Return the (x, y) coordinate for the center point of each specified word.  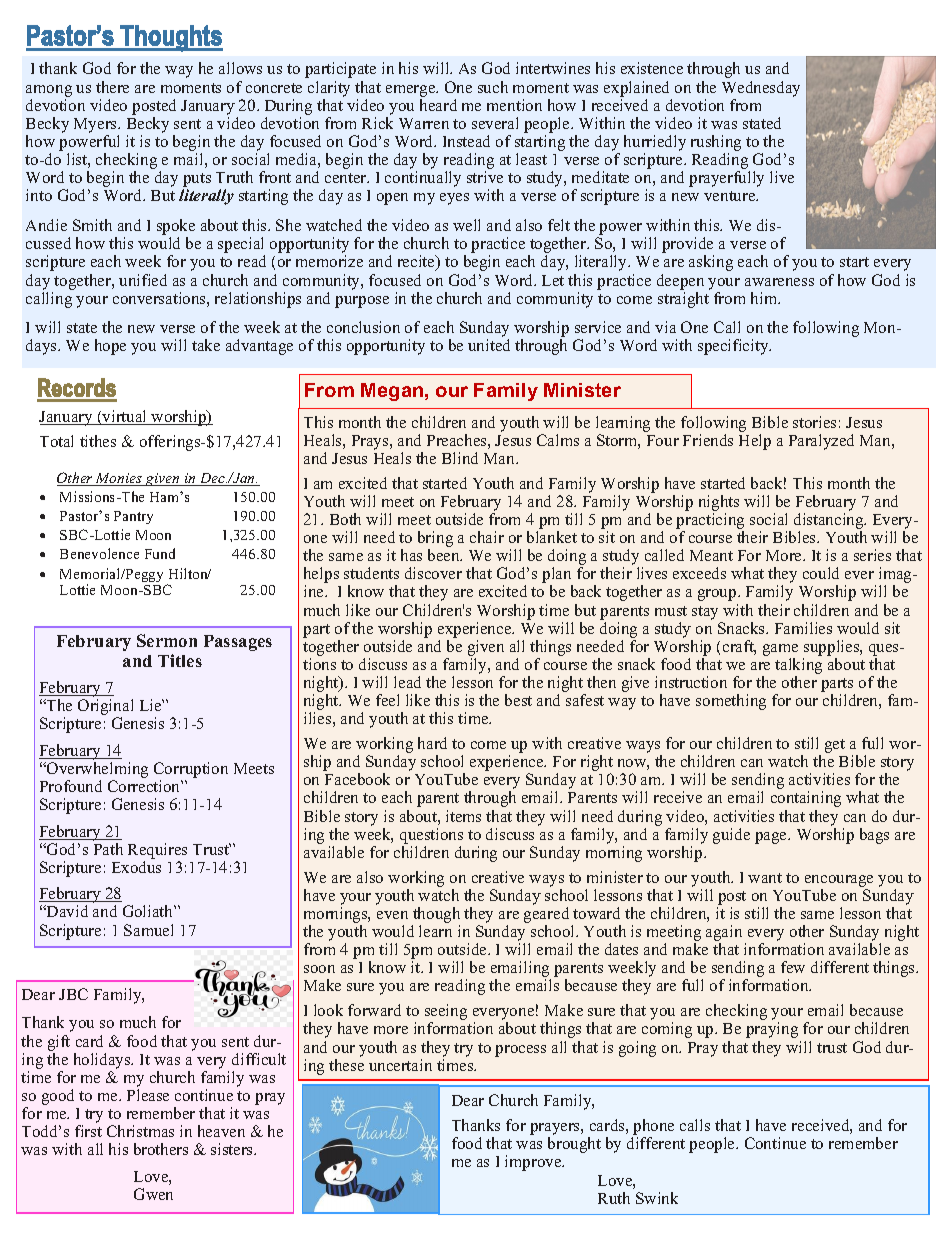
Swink (657, 1198)
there (112, 87)
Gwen (153, 1194)
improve (534, 1163)
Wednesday (761, 89)
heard (438, 105)
